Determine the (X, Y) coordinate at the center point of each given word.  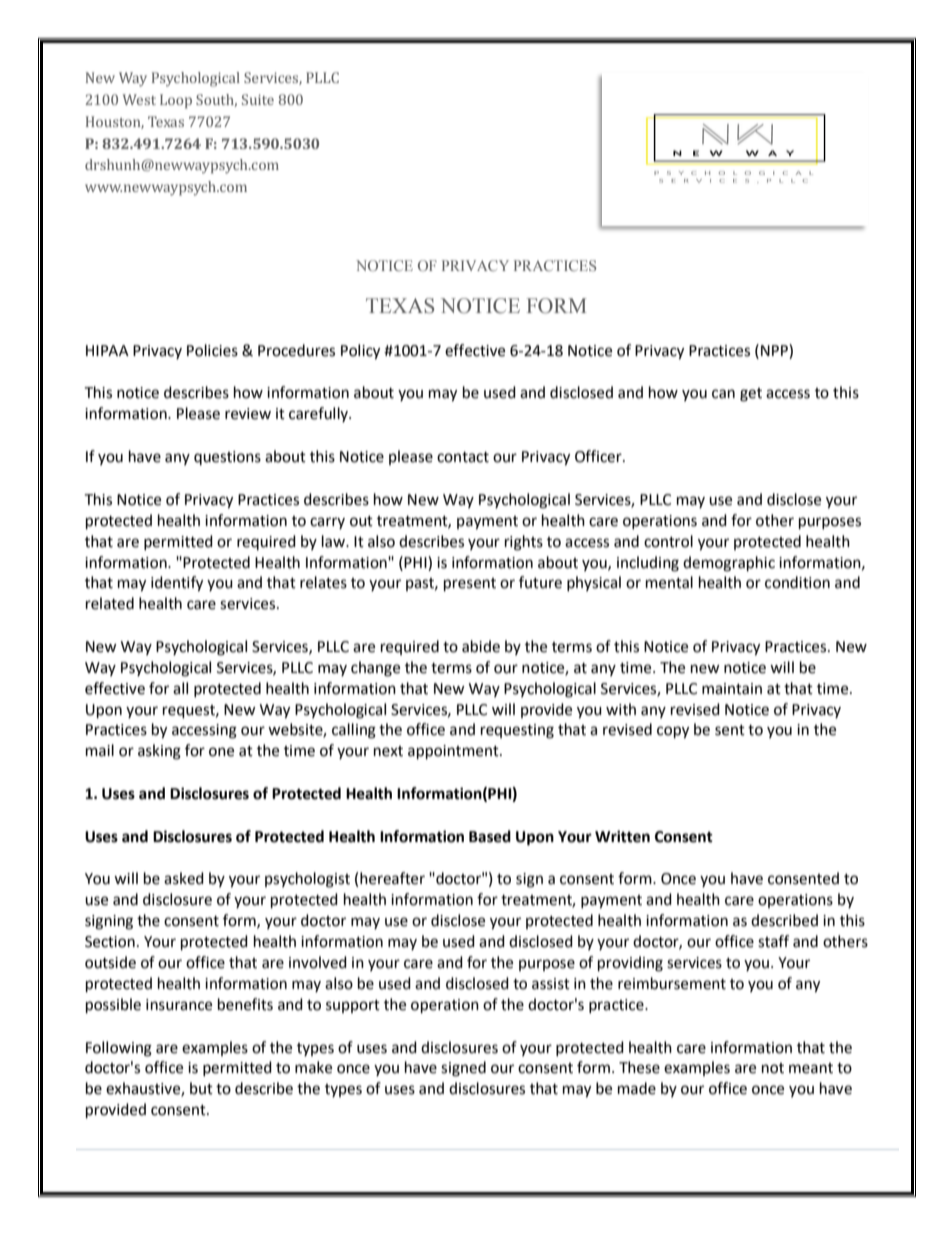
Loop (176, 101)
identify (177, 584)
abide (481, 646)
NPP (775, 351)
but (201, 1088)
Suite (258, 99)
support (353, 1006)
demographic (729, 564)
